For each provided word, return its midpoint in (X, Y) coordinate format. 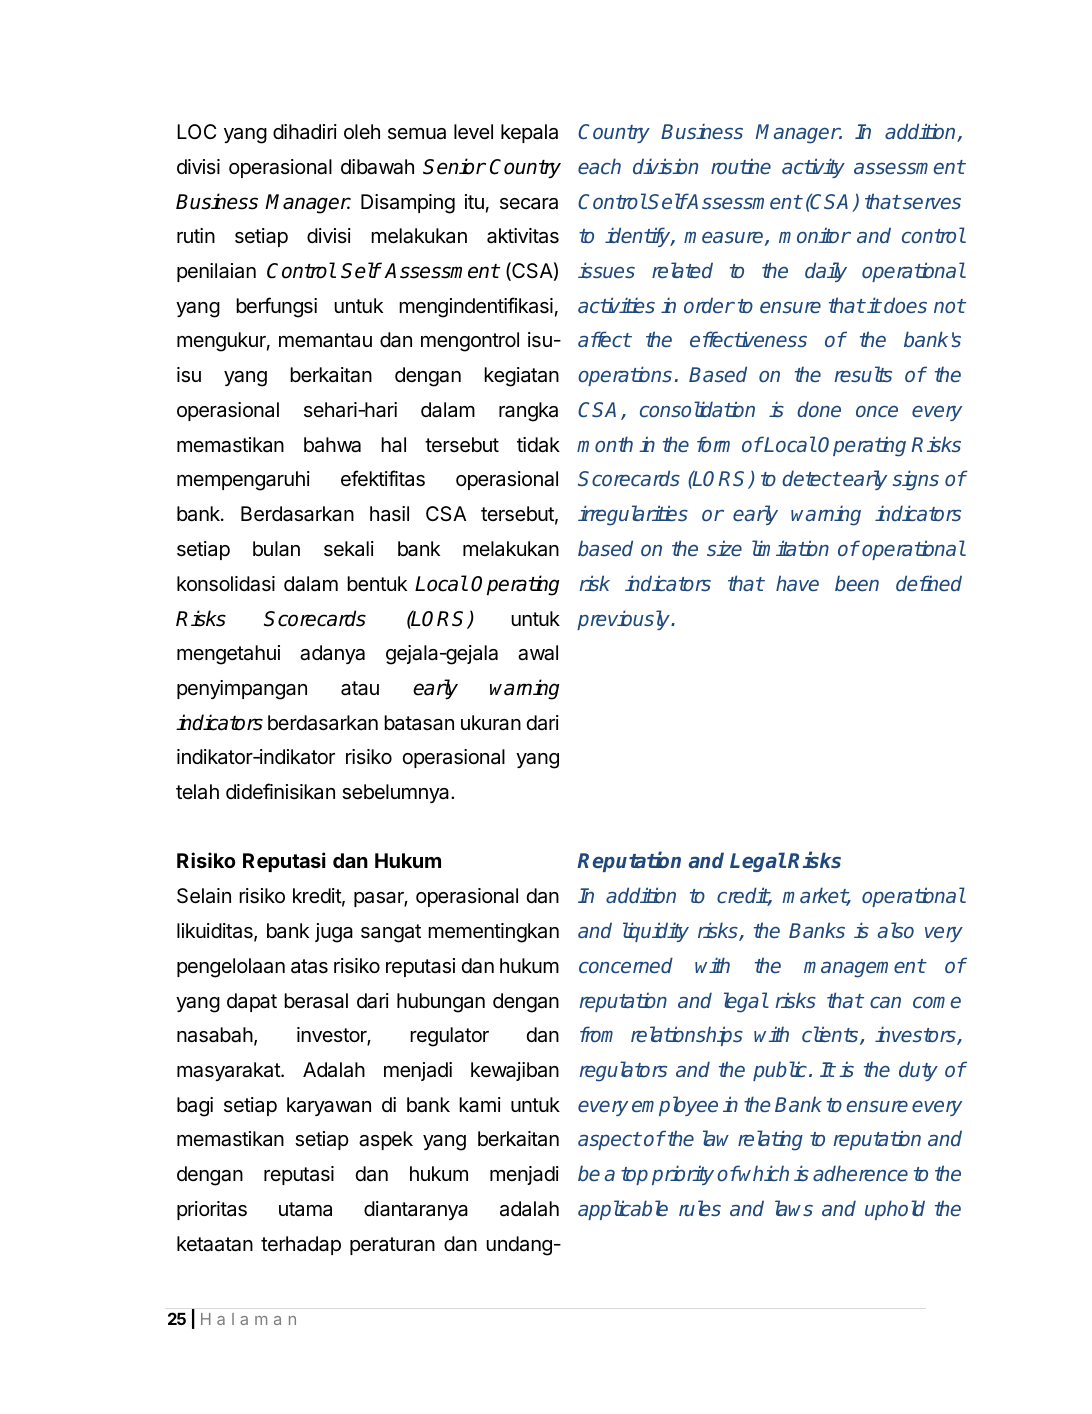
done (819, 409)
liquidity (656, 932)
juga (334, 933)
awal (538, 653)
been (857, 583)
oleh (362, 131)
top (634, 1176)
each (599, 166)
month (605, 444)
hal (393, 445)
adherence (860, 1173)
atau (360, 688)
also (896, 930)
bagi (195, 1107)
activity (813, 168)
